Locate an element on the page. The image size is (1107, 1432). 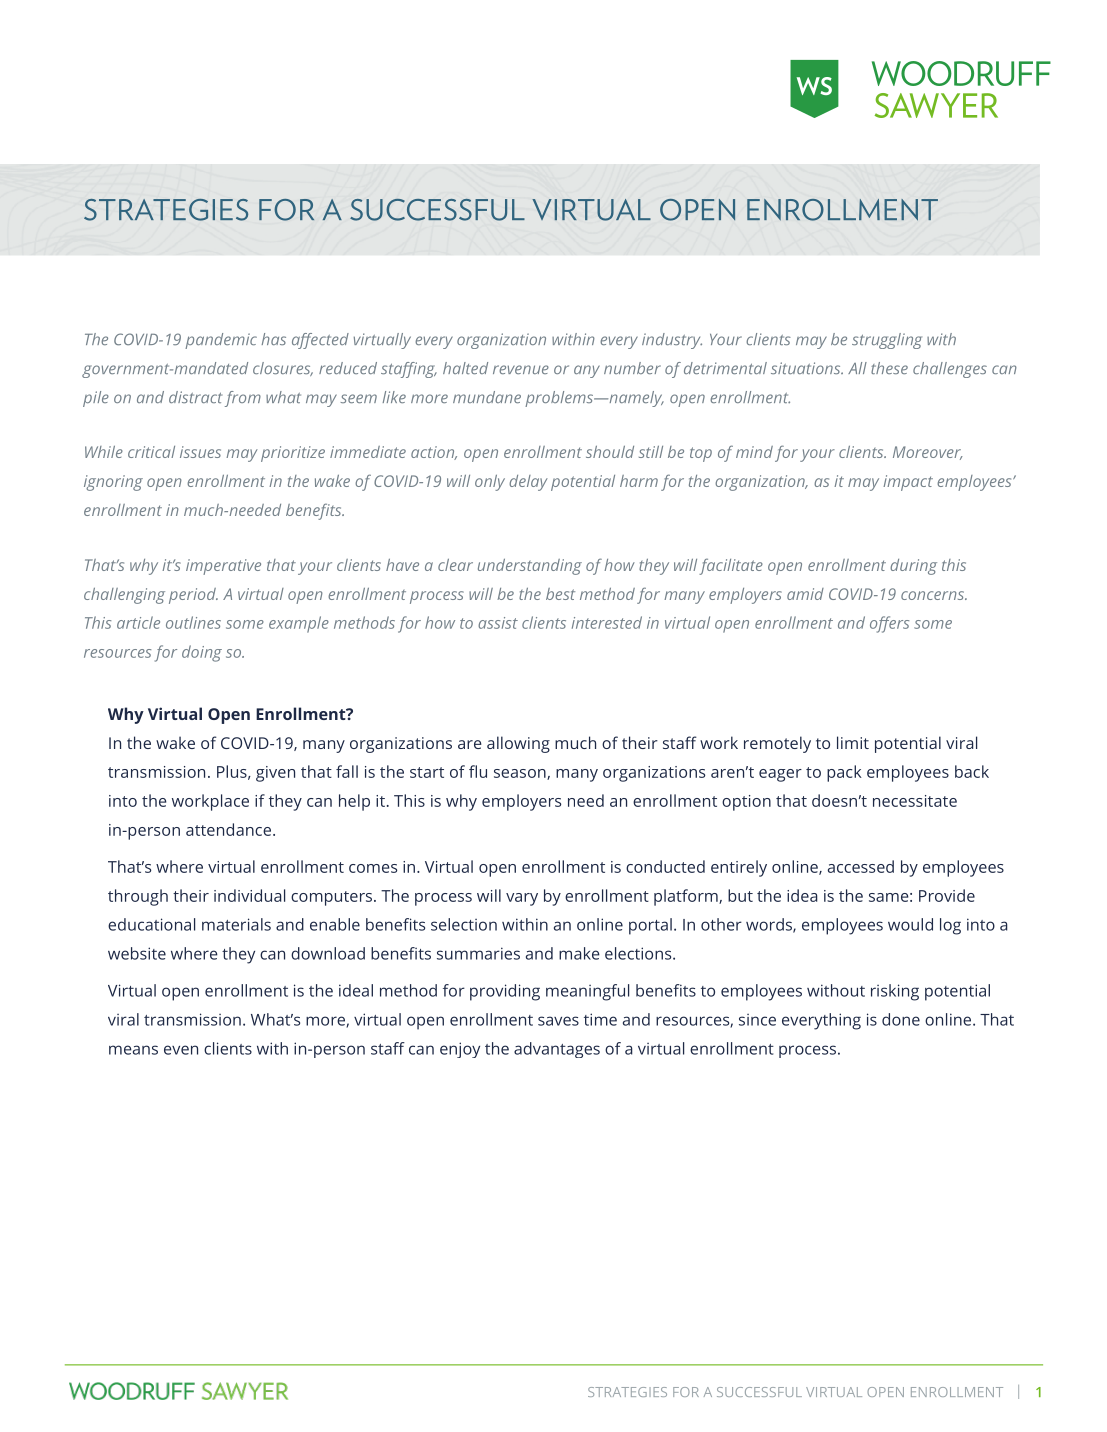
limit is located at coordinates (853, 742).
